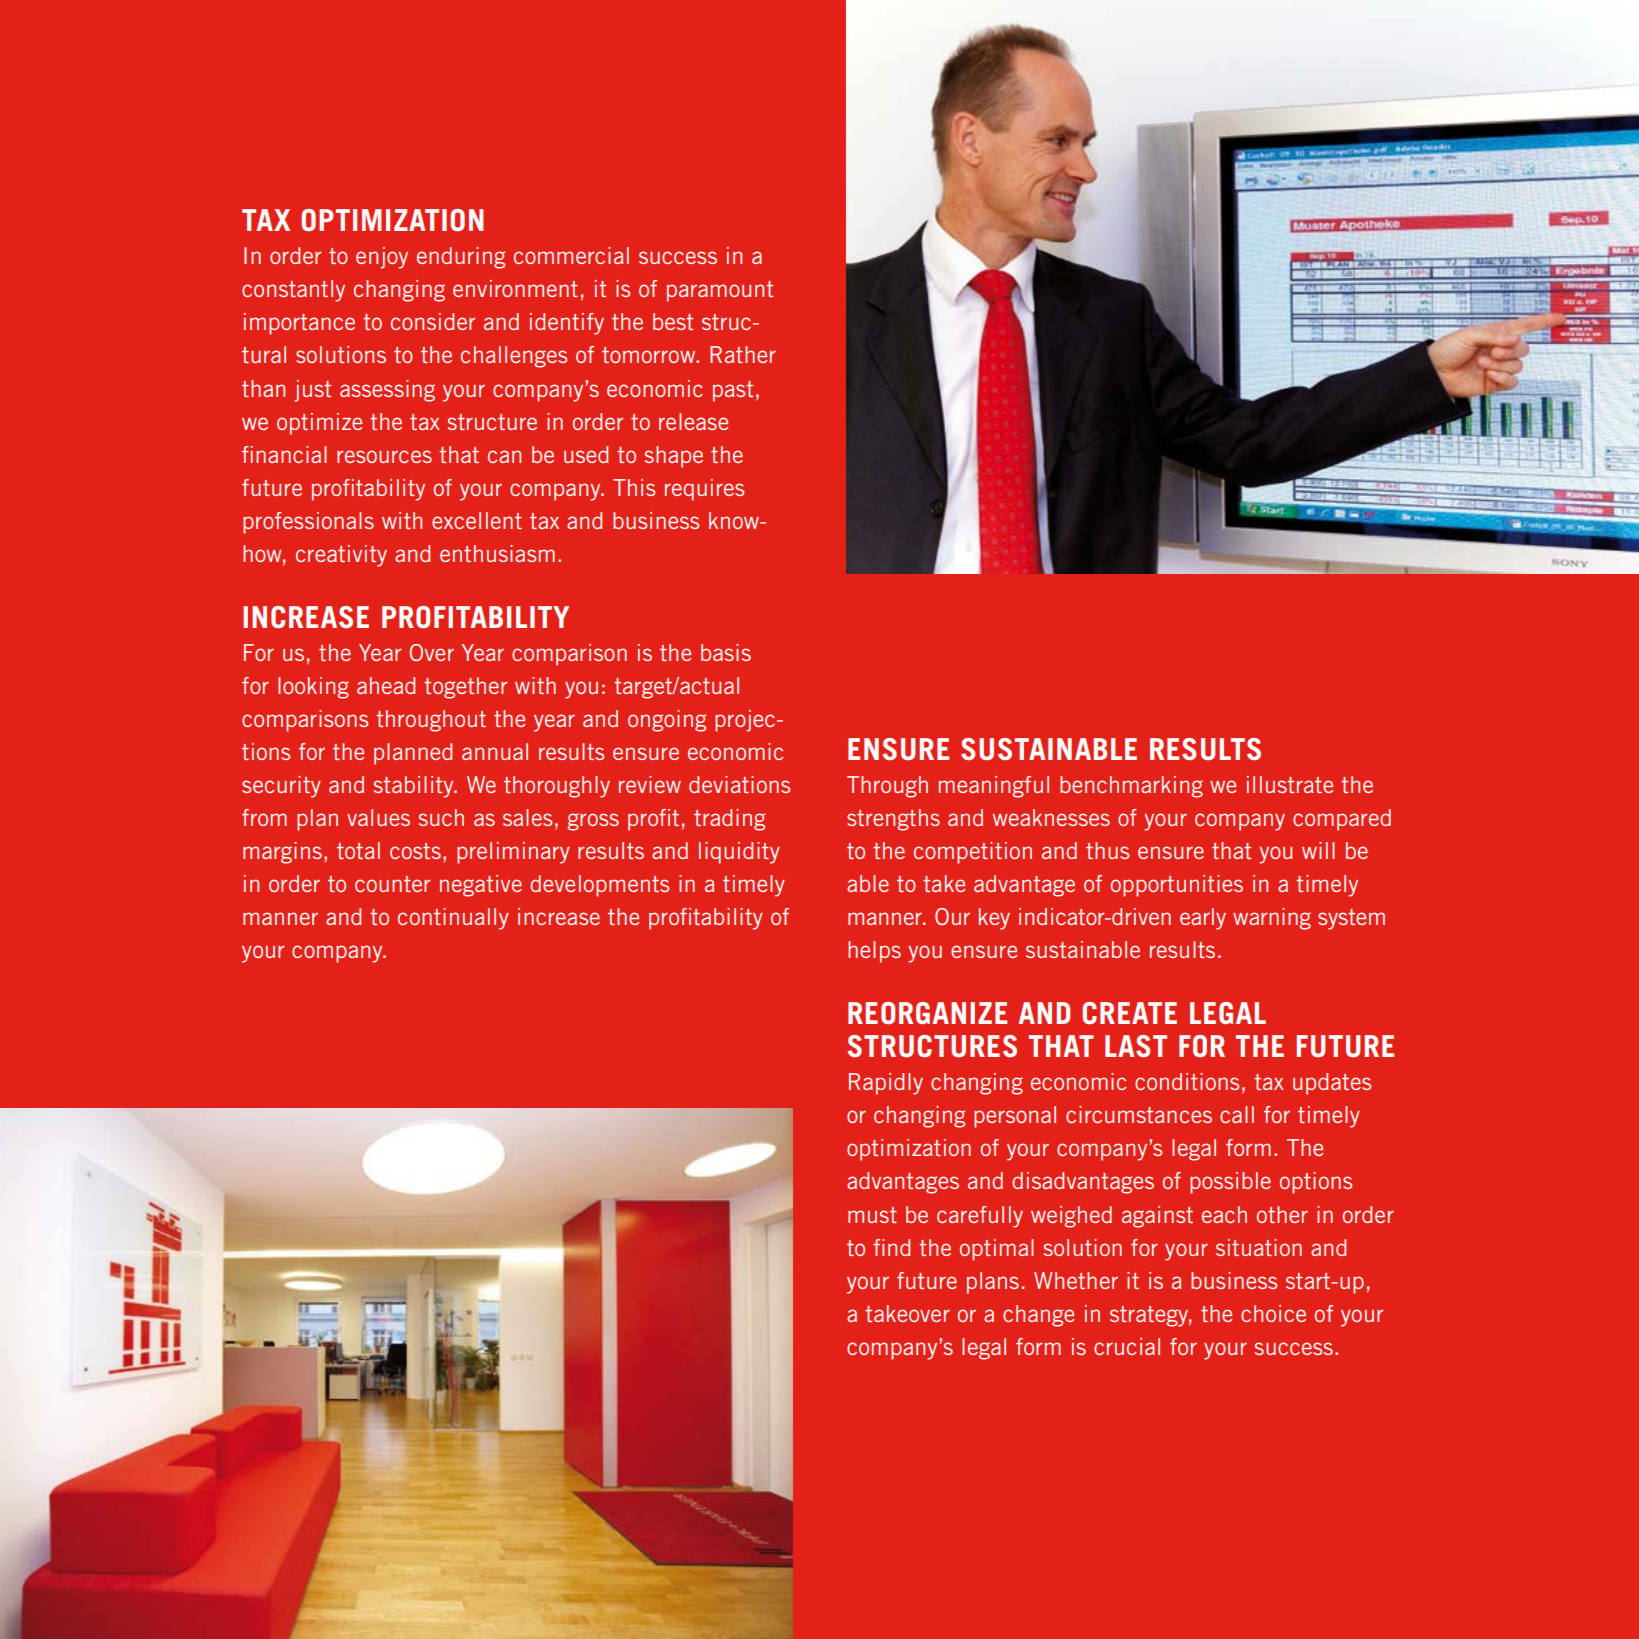  I want to click on find, so click(891, 1247).
